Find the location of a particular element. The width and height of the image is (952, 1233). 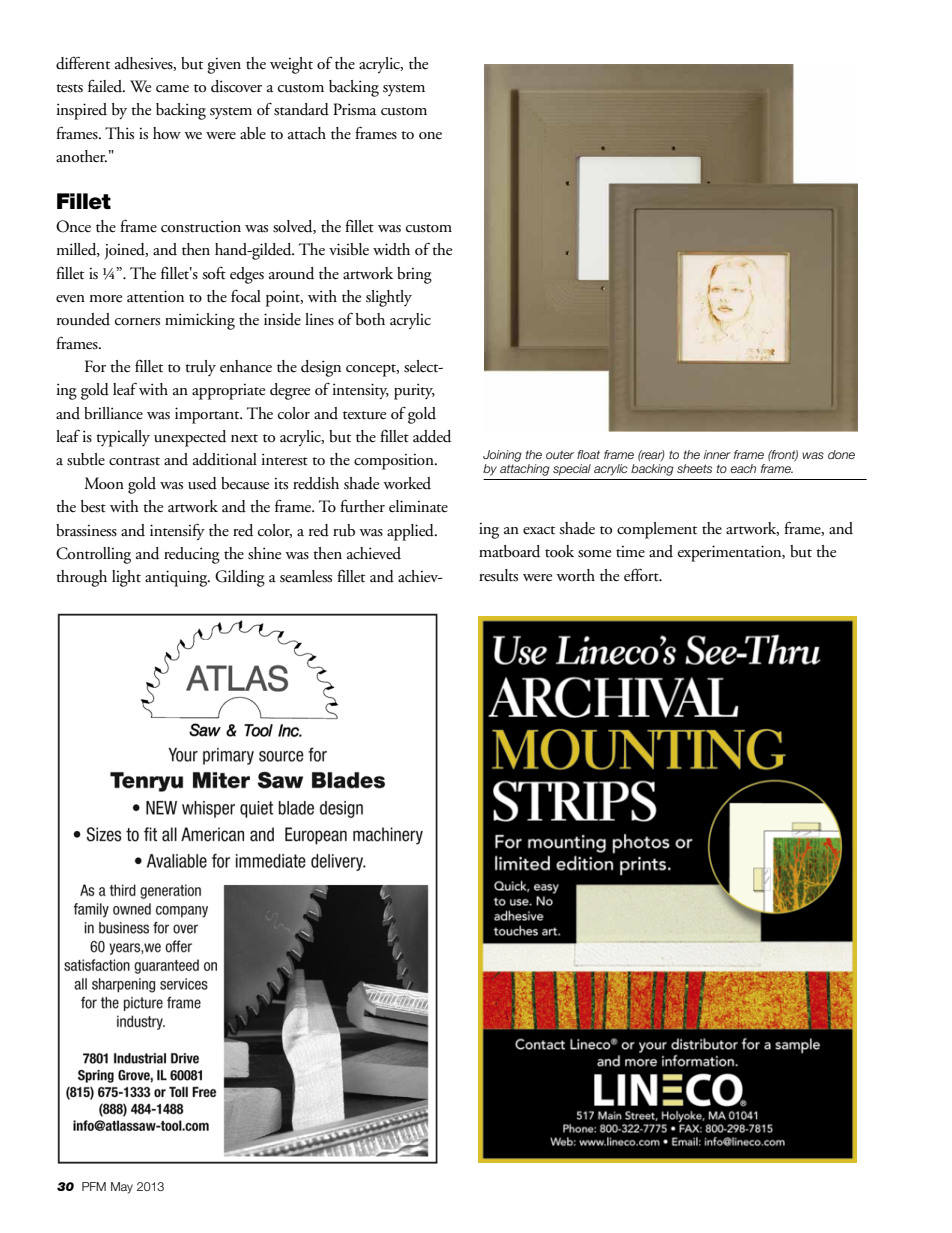

May is located at coordinates (122, 1188).
